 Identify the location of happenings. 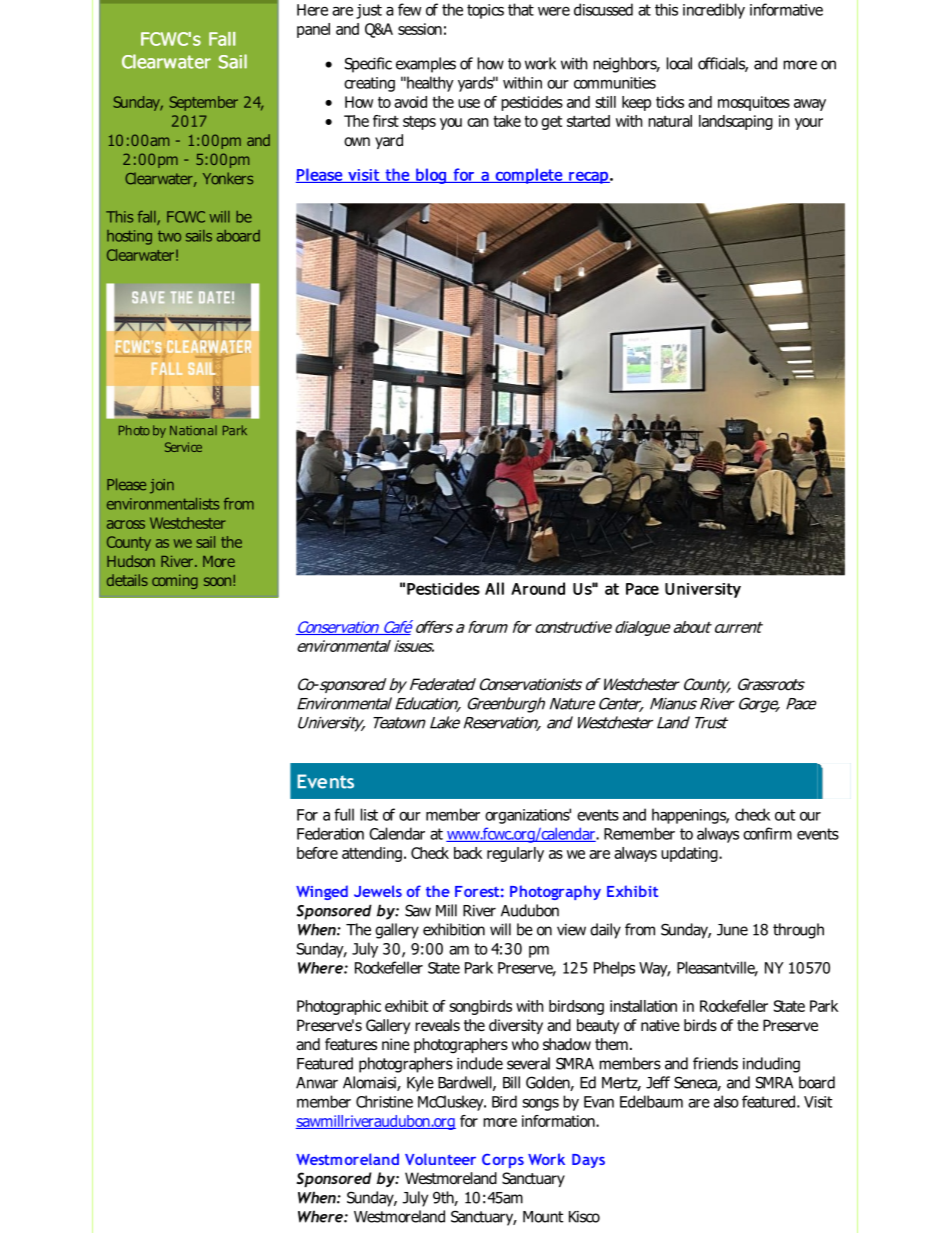
(690, 816).
